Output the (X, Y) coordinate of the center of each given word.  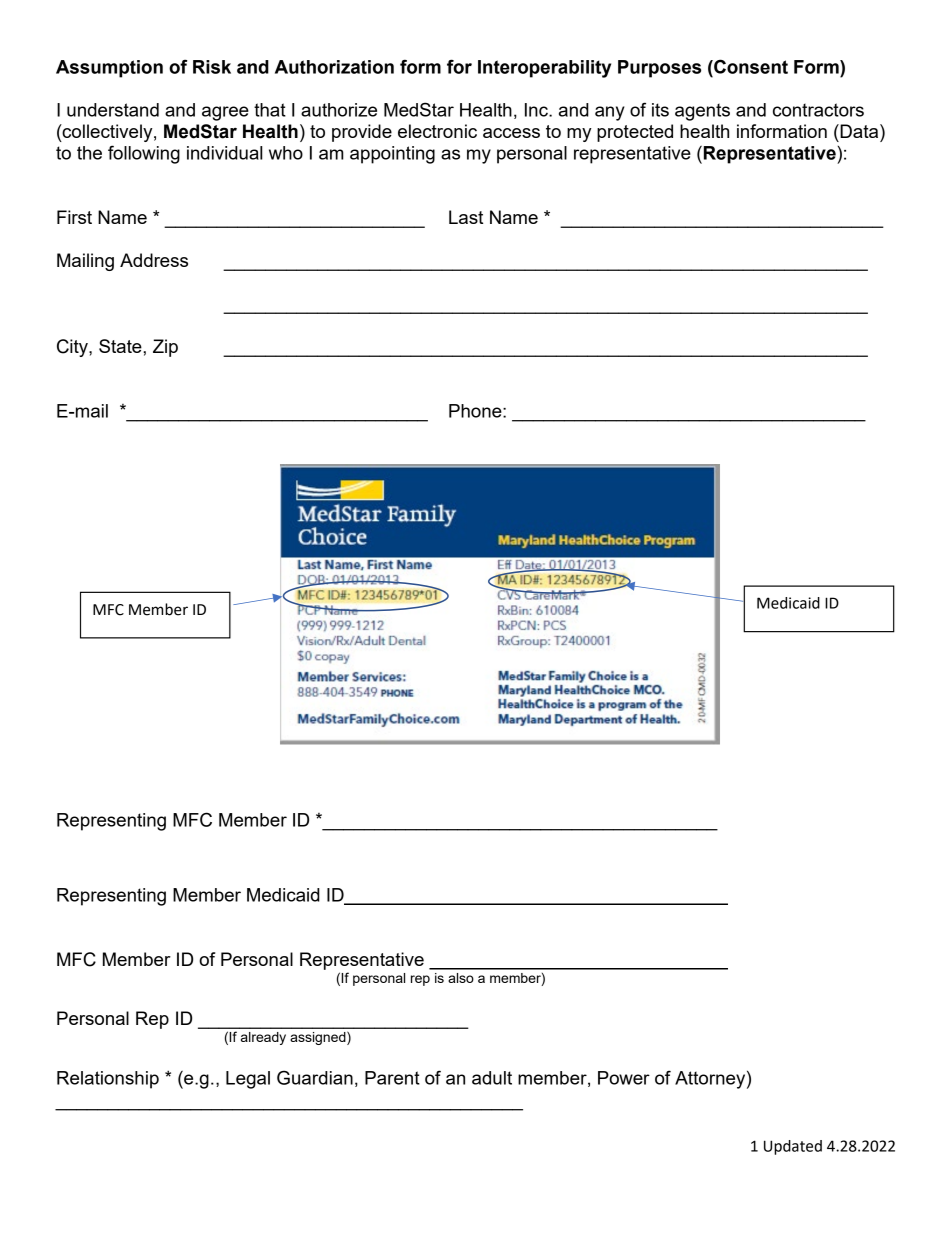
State (121, 346)
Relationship (108, 1080)
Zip (165, 348)
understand (113, 110)
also (461, 978)
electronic (437, 131)
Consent (750, 66)
